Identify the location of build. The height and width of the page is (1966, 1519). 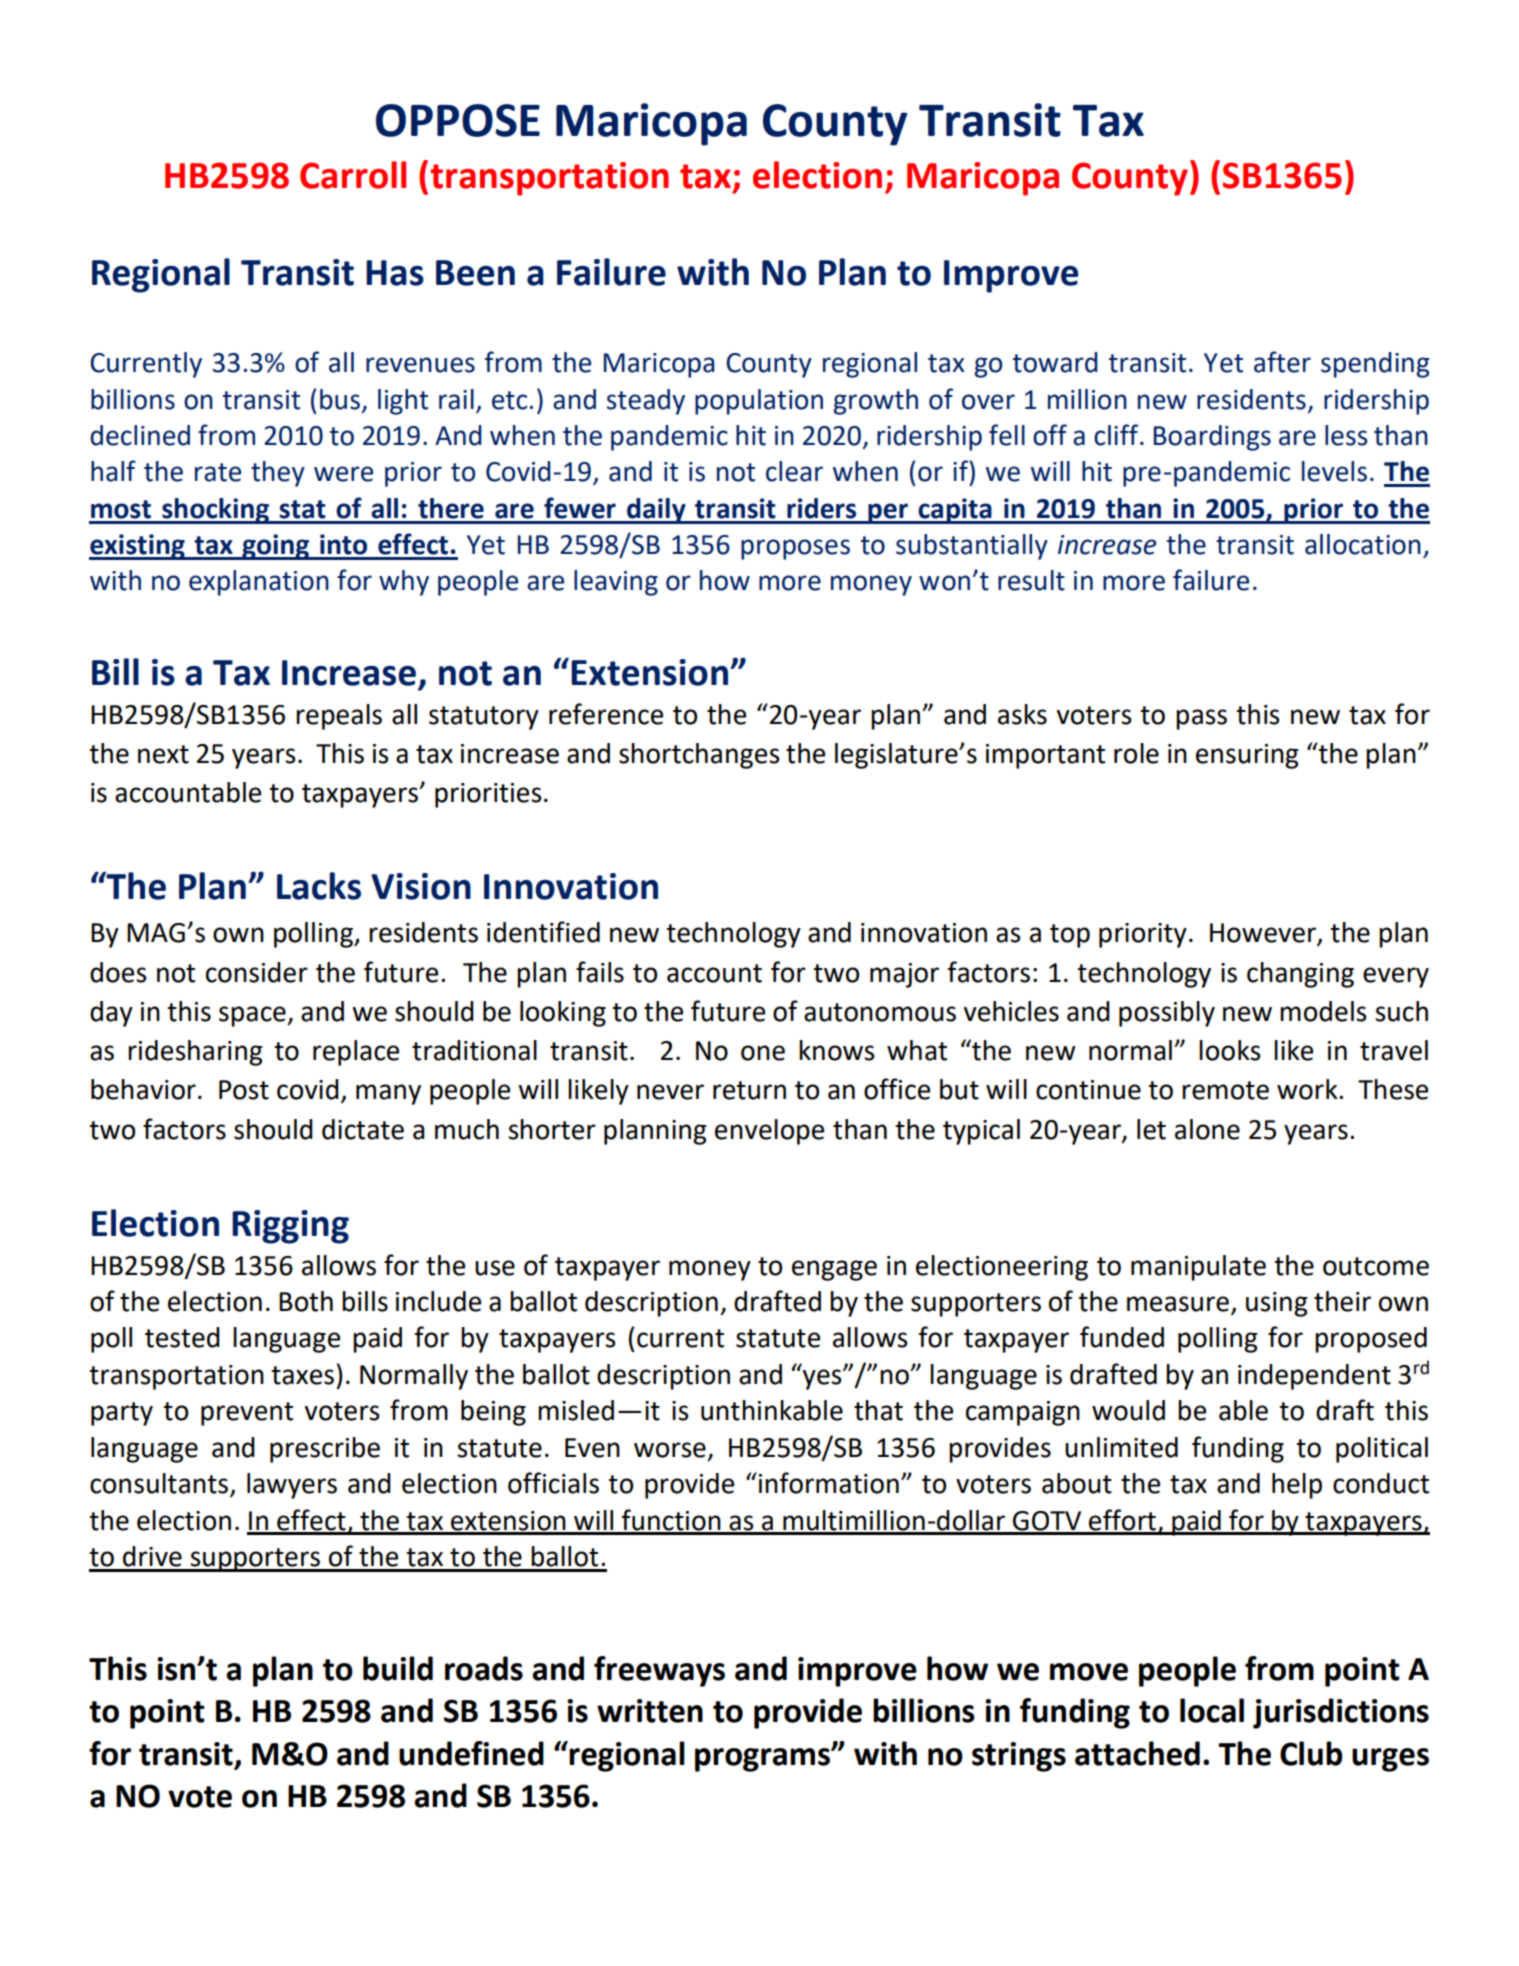
(398, 1668).
